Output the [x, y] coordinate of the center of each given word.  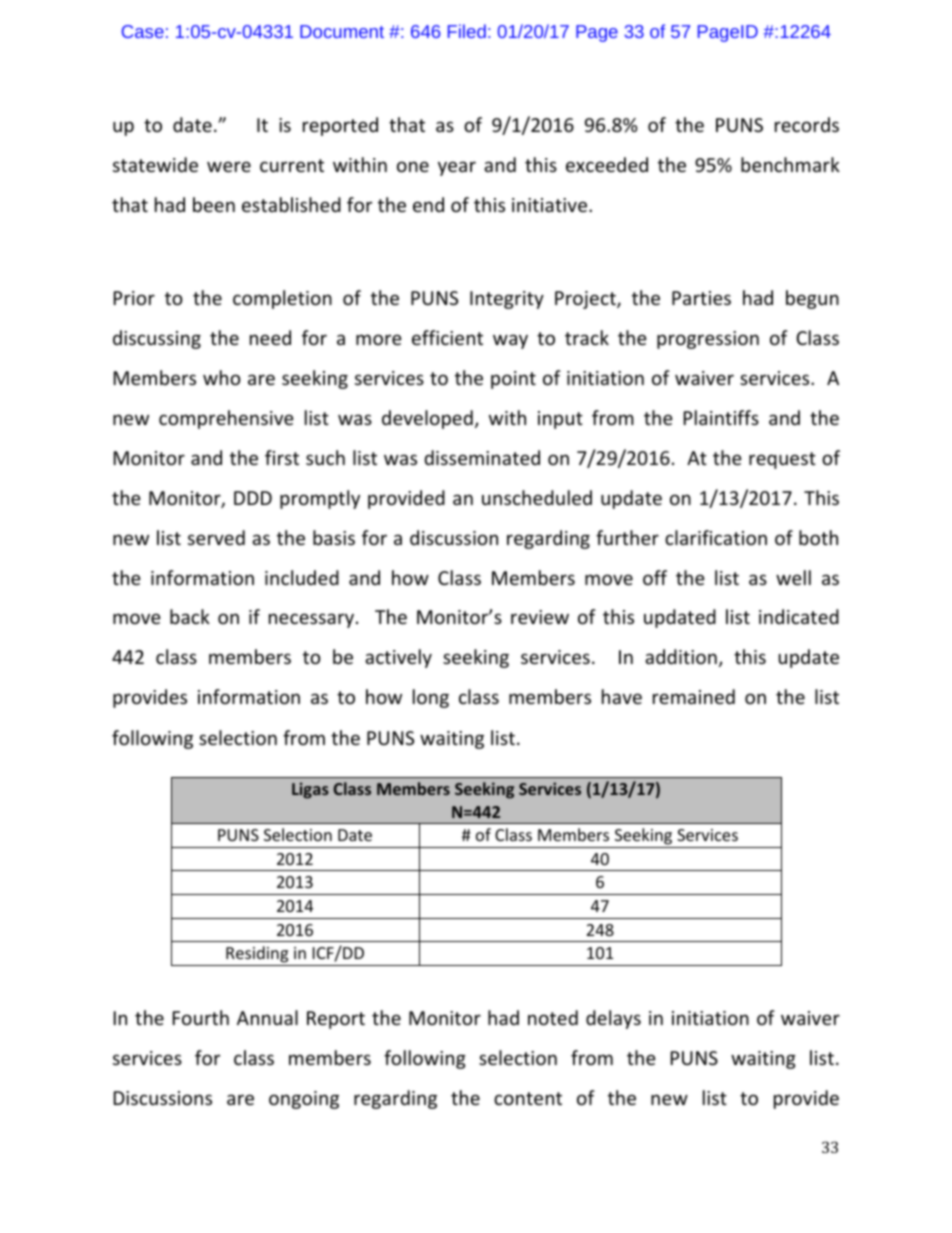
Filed [467, 31]
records [807, 124]
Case [143, 31]
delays [613, 1019]
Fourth [201, 1017]
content [528, 1098]
